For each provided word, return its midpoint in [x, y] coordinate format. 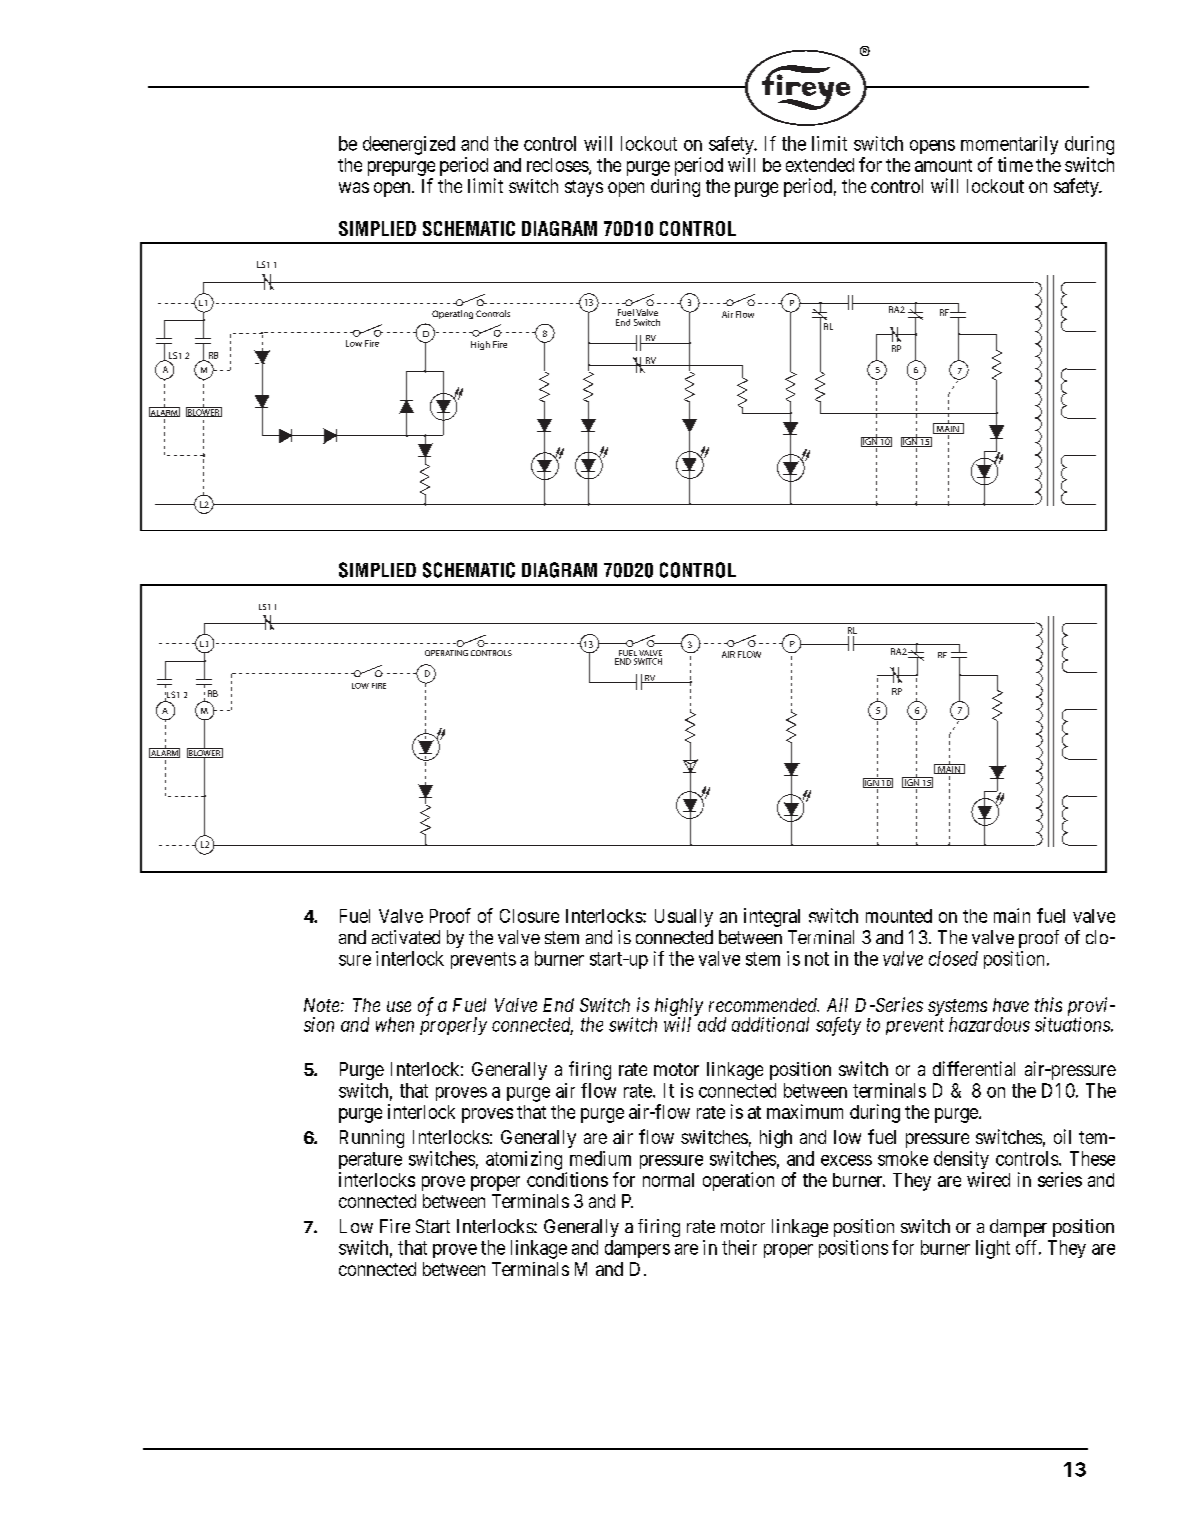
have [1011, 1005]
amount [943, 165]
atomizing [524, 1160]
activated [406, 937]
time [1015, 164]
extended [820, 165]
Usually [684, 918]
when [395, 1024]
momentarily [1009, 145]
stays [584, 188]
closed [953, 958]
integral [772, 917]
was [354, 187]
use [399, 1006]
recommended [764, 1005]
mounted [899, 916]
